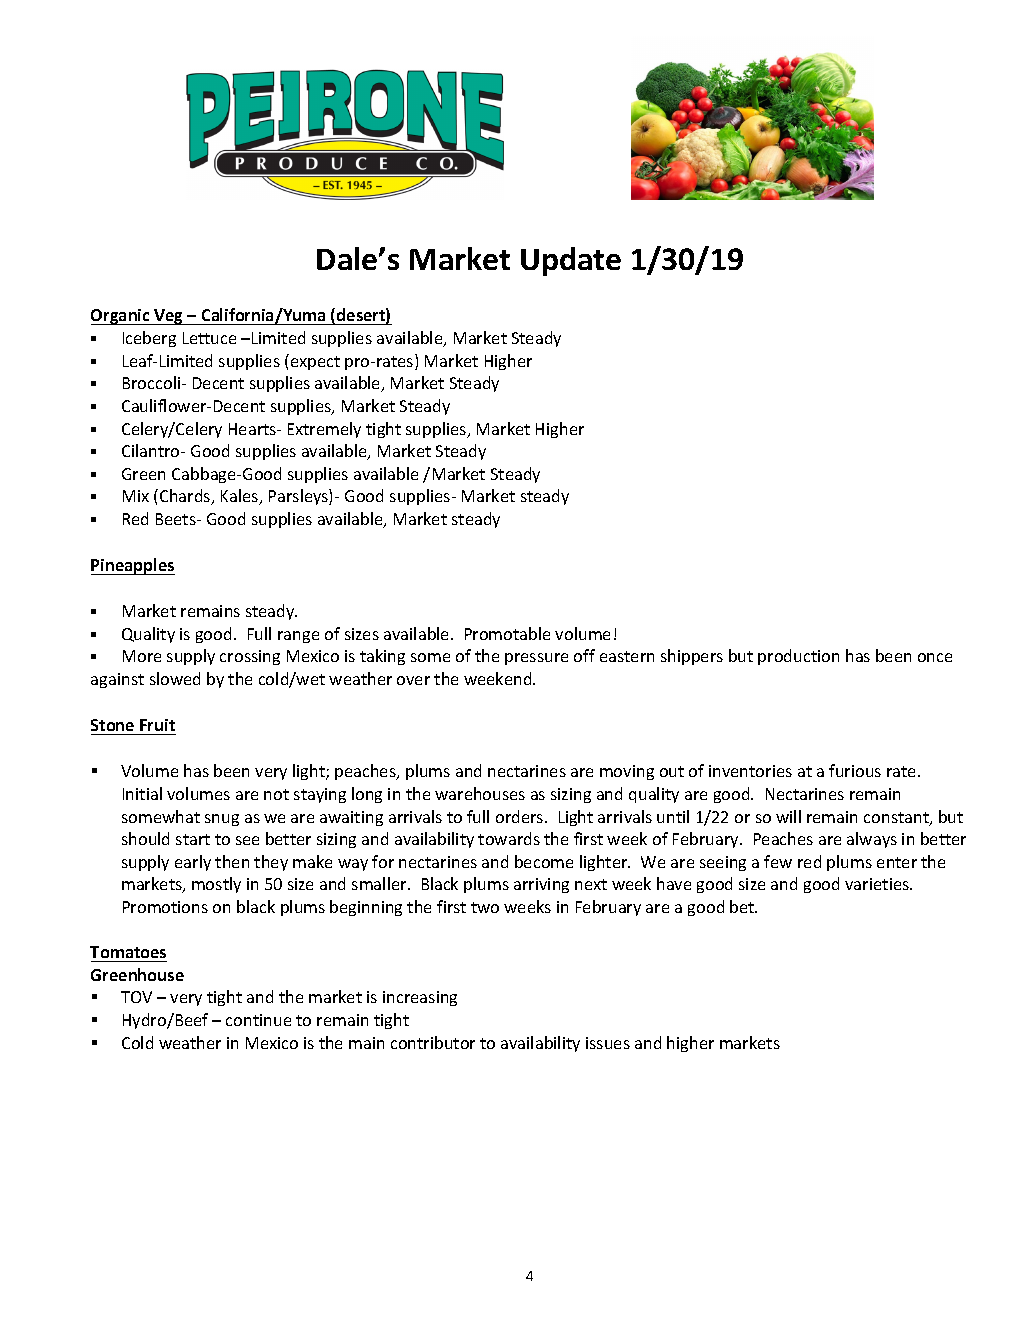 The width and height of the document is (1030, 1333). Describe the element at coordinates (169, 317) in the document. I see `Veg` at that location.
